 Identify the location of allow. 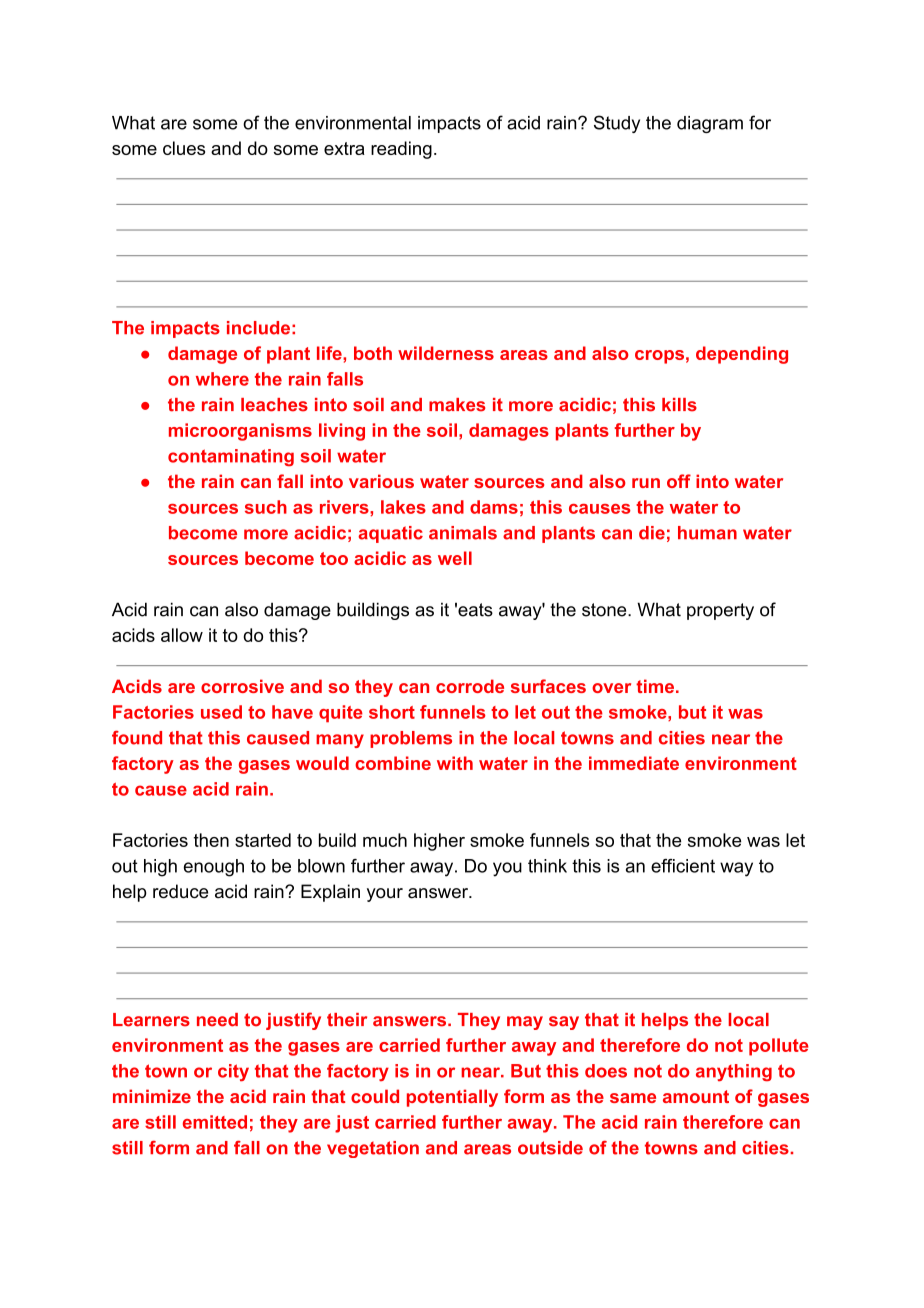
(182, 635).
